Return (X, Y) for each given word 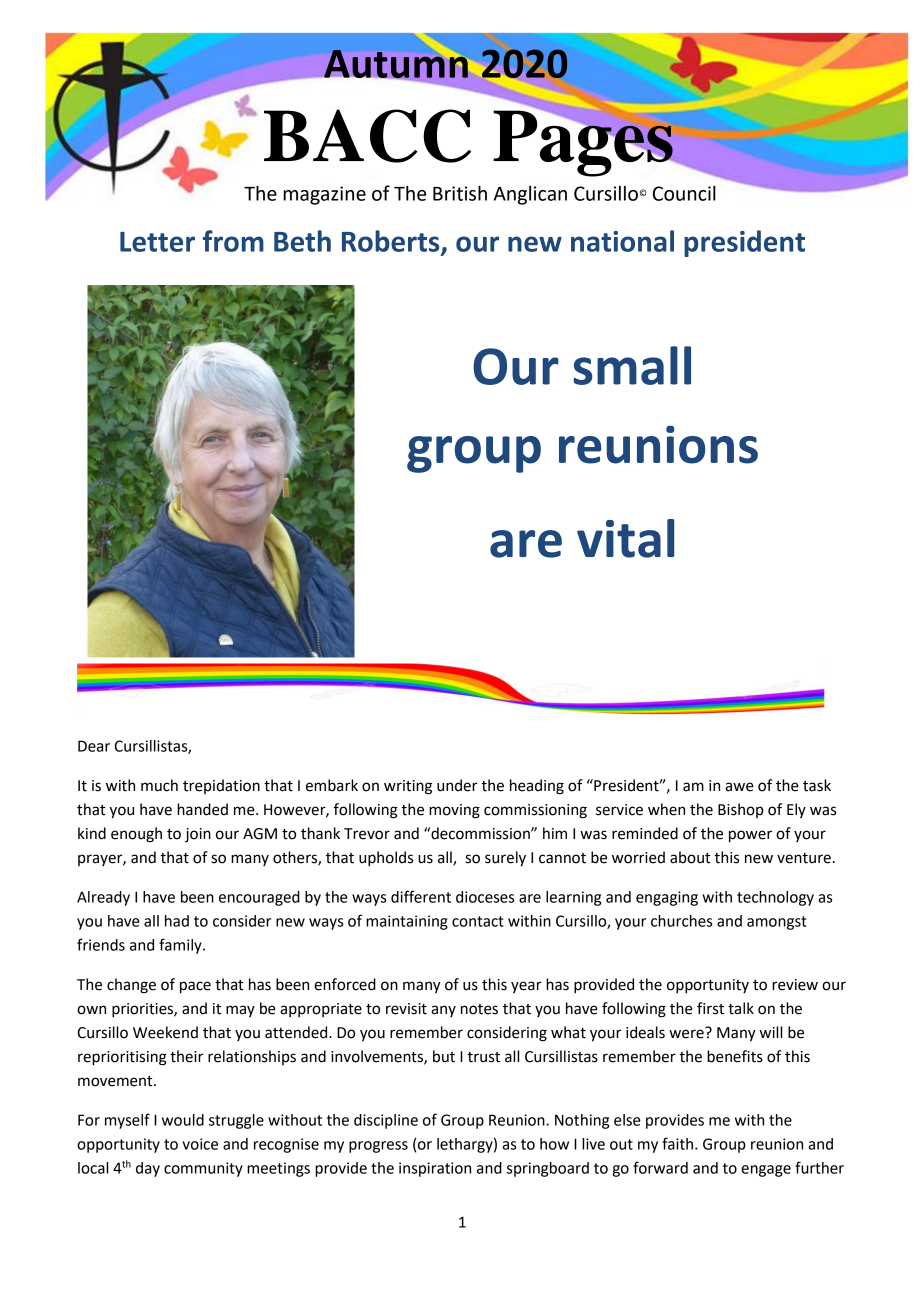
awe (739, 787)
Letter (157, 242)
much (159, 785)
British (460, 193)
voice (200, 1144)
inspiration (435, 1169)
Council (684, 193)
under (457, 785)
